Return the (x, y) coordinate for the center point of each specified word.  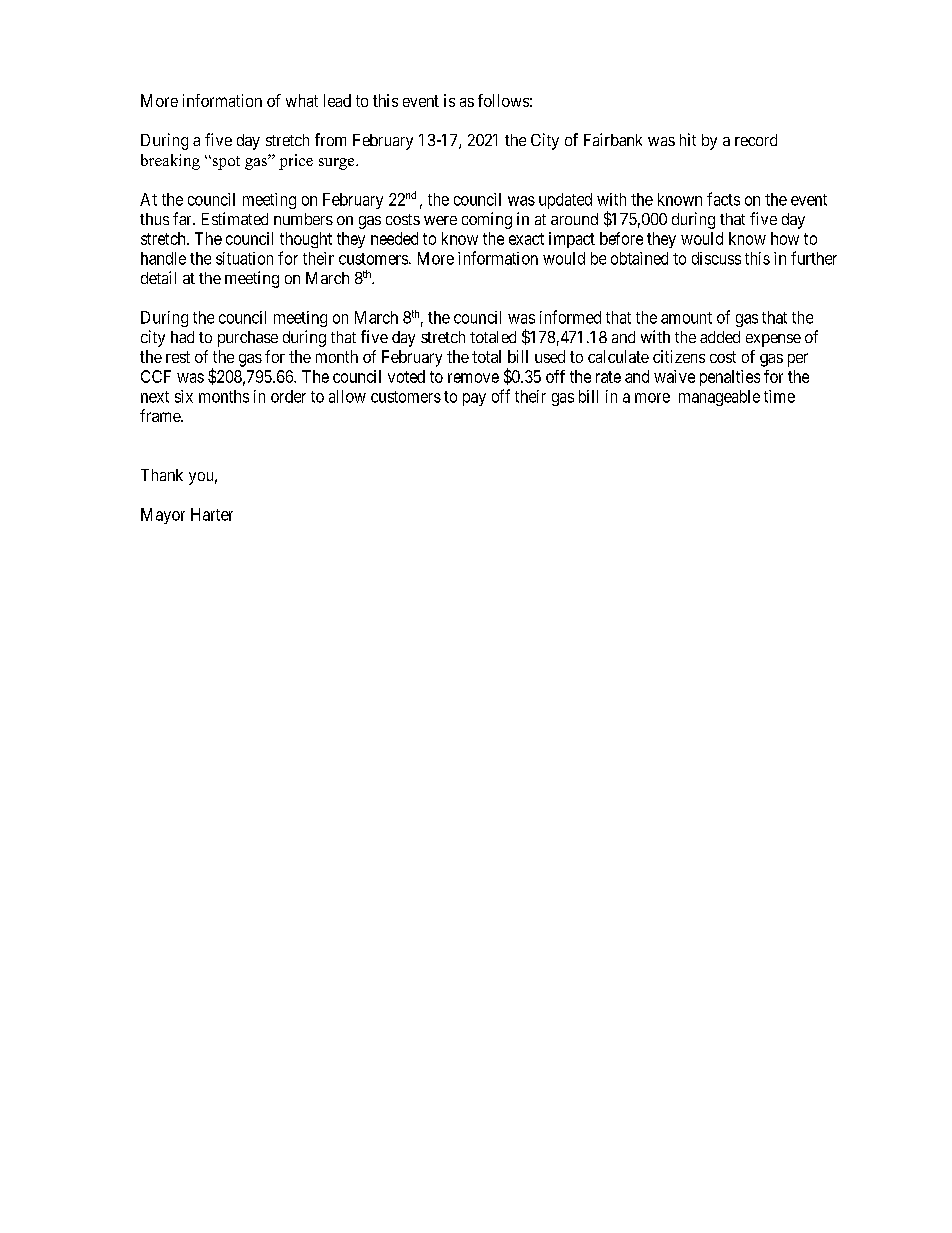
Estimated (235, 218)
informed (570, 317)
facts (723, 199)
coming (487, 220)
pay (474, 399)
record (756, 140)
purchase (248, 339)
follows (503, 100)
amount (686, 318)
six (184, 396)
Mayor (163, 516)
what (302, 100)
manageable (719, 398)
